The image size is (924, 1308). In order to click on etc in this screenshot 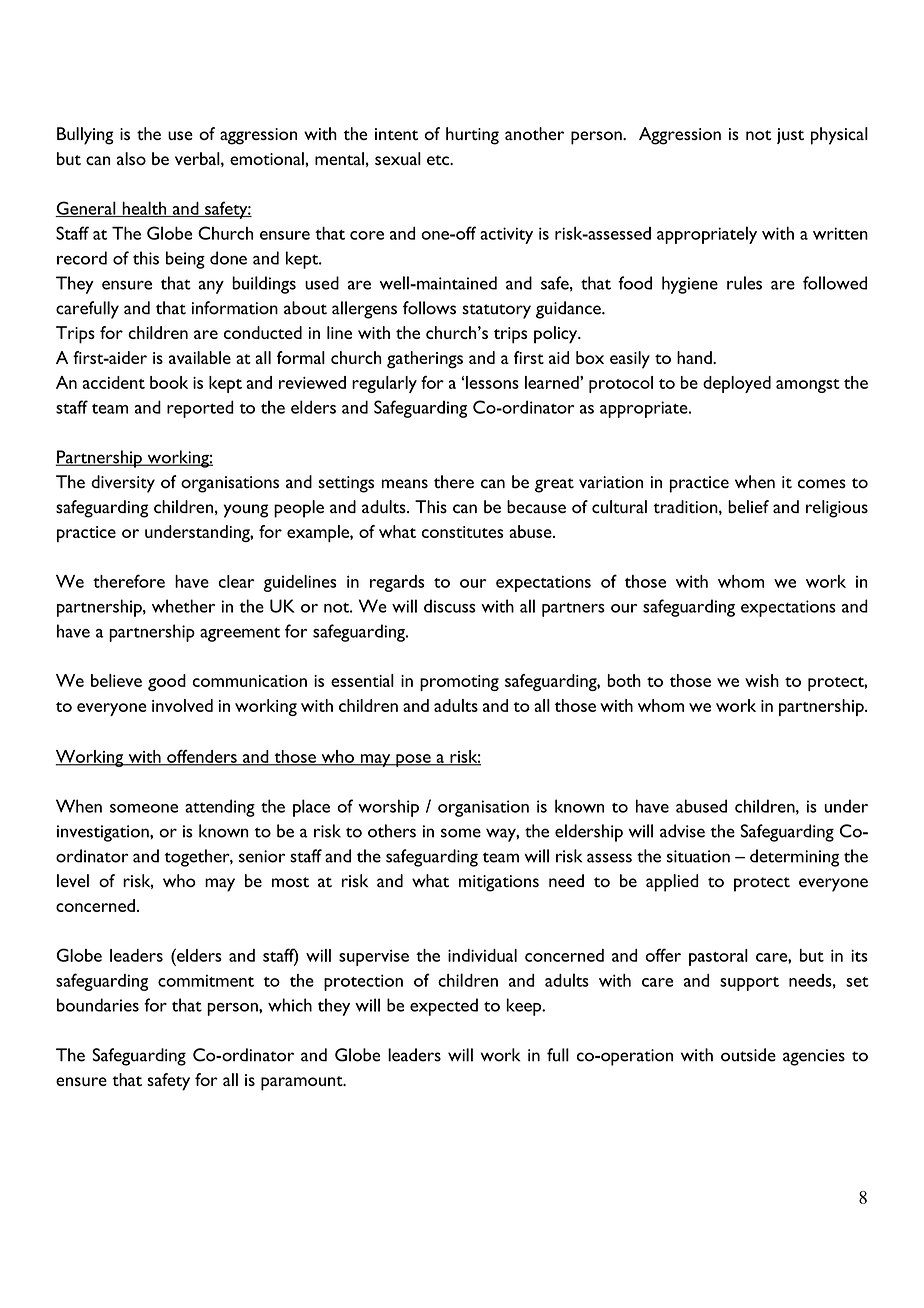, I will do `click(439, 160)`.
